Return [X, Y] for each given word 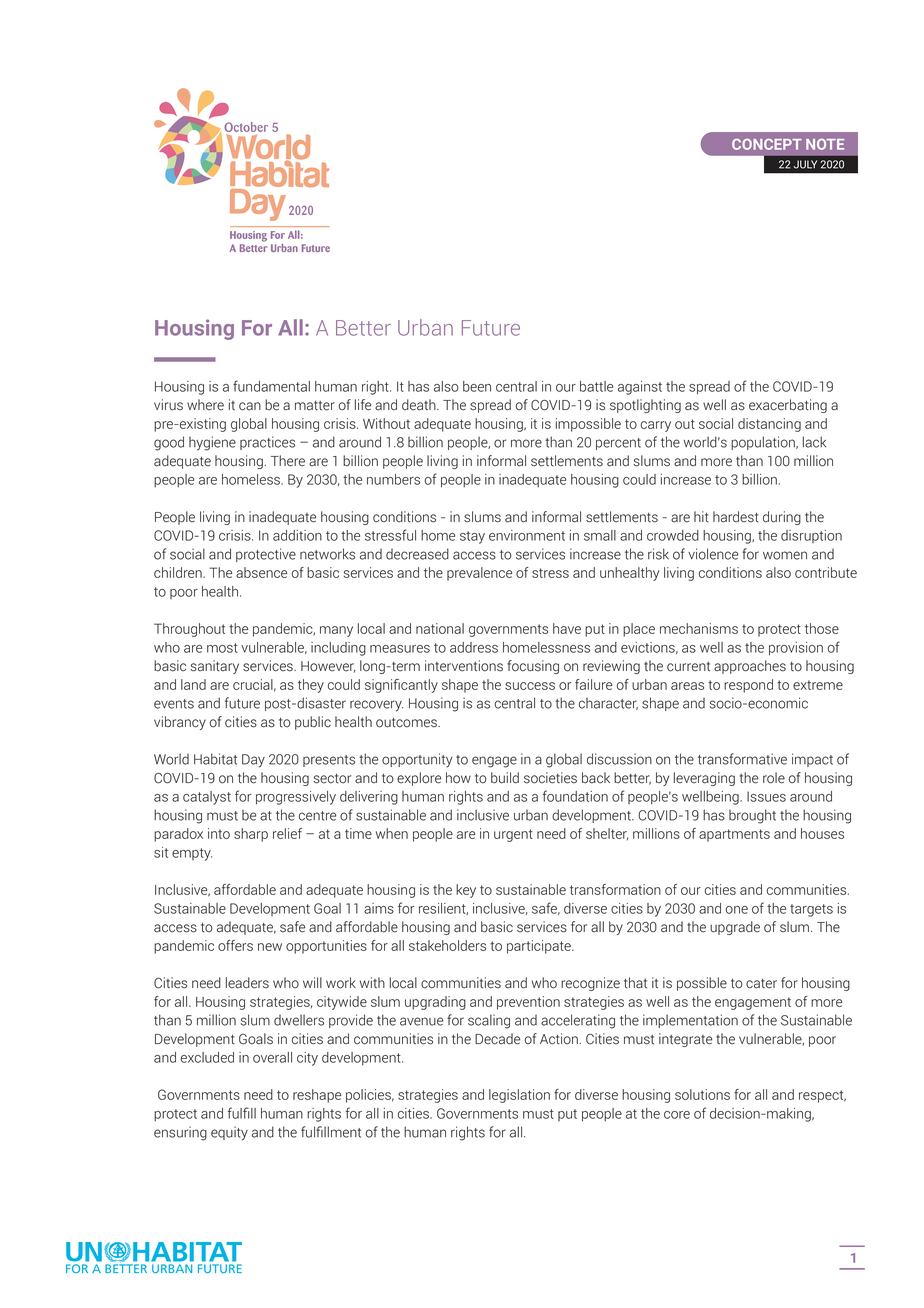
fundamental [271, 386]
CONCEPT [767, 144]
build [505, 778]
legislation [519, 1096]
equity [229, 1133]
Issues [766, 796]
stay [472, 537]
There [288, 461]
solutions [702, 1094]
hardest [736, 517]
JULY [805, 164]
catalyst [207, 798]
